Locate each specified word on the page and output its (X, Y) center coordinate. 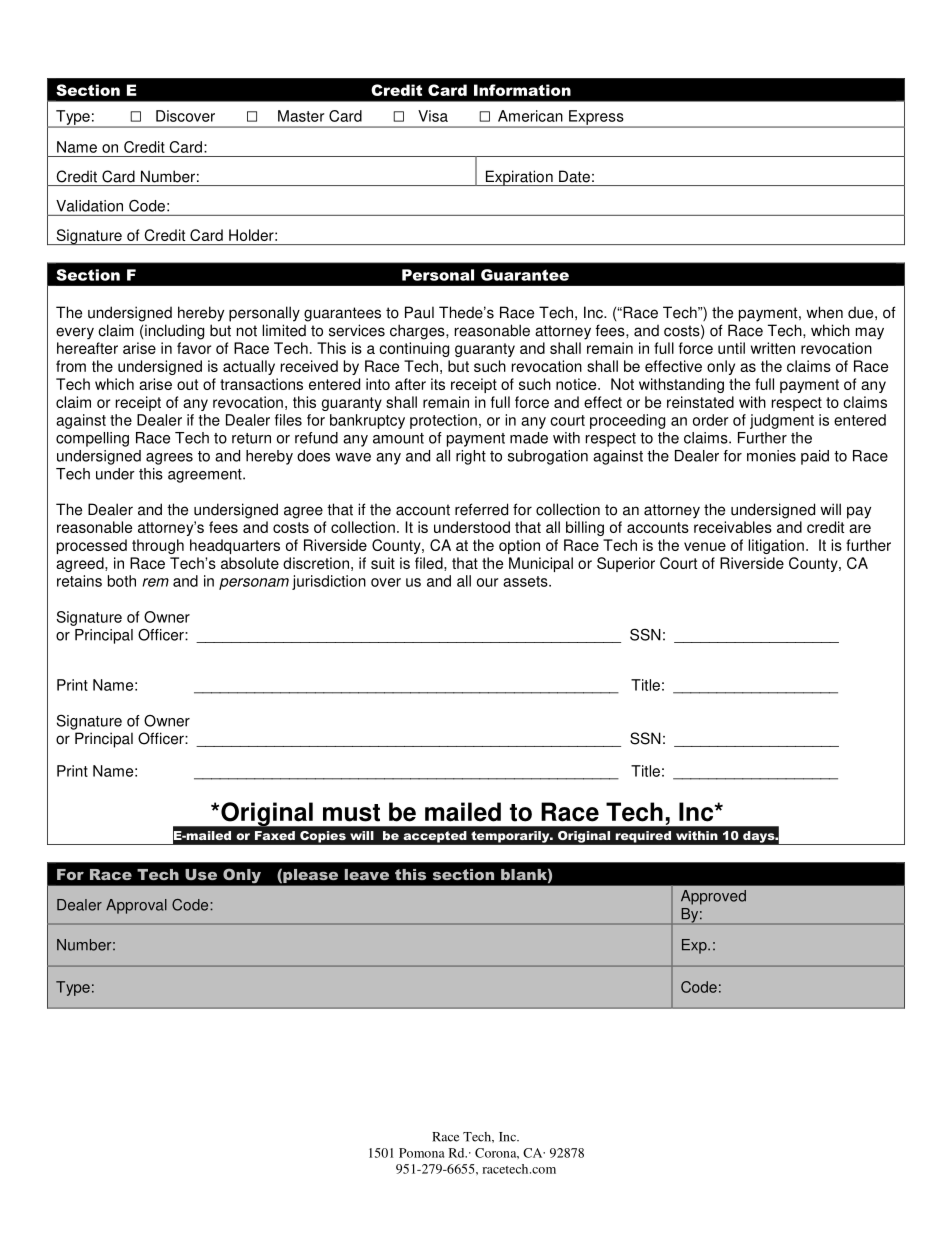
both (122, 581)
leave (367, 874)
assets (526, 581)
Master (301, 116)
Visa (433, 116)
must (351, 813)
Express (596, 118)
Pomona (421, 1153)
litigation (776, 546)
